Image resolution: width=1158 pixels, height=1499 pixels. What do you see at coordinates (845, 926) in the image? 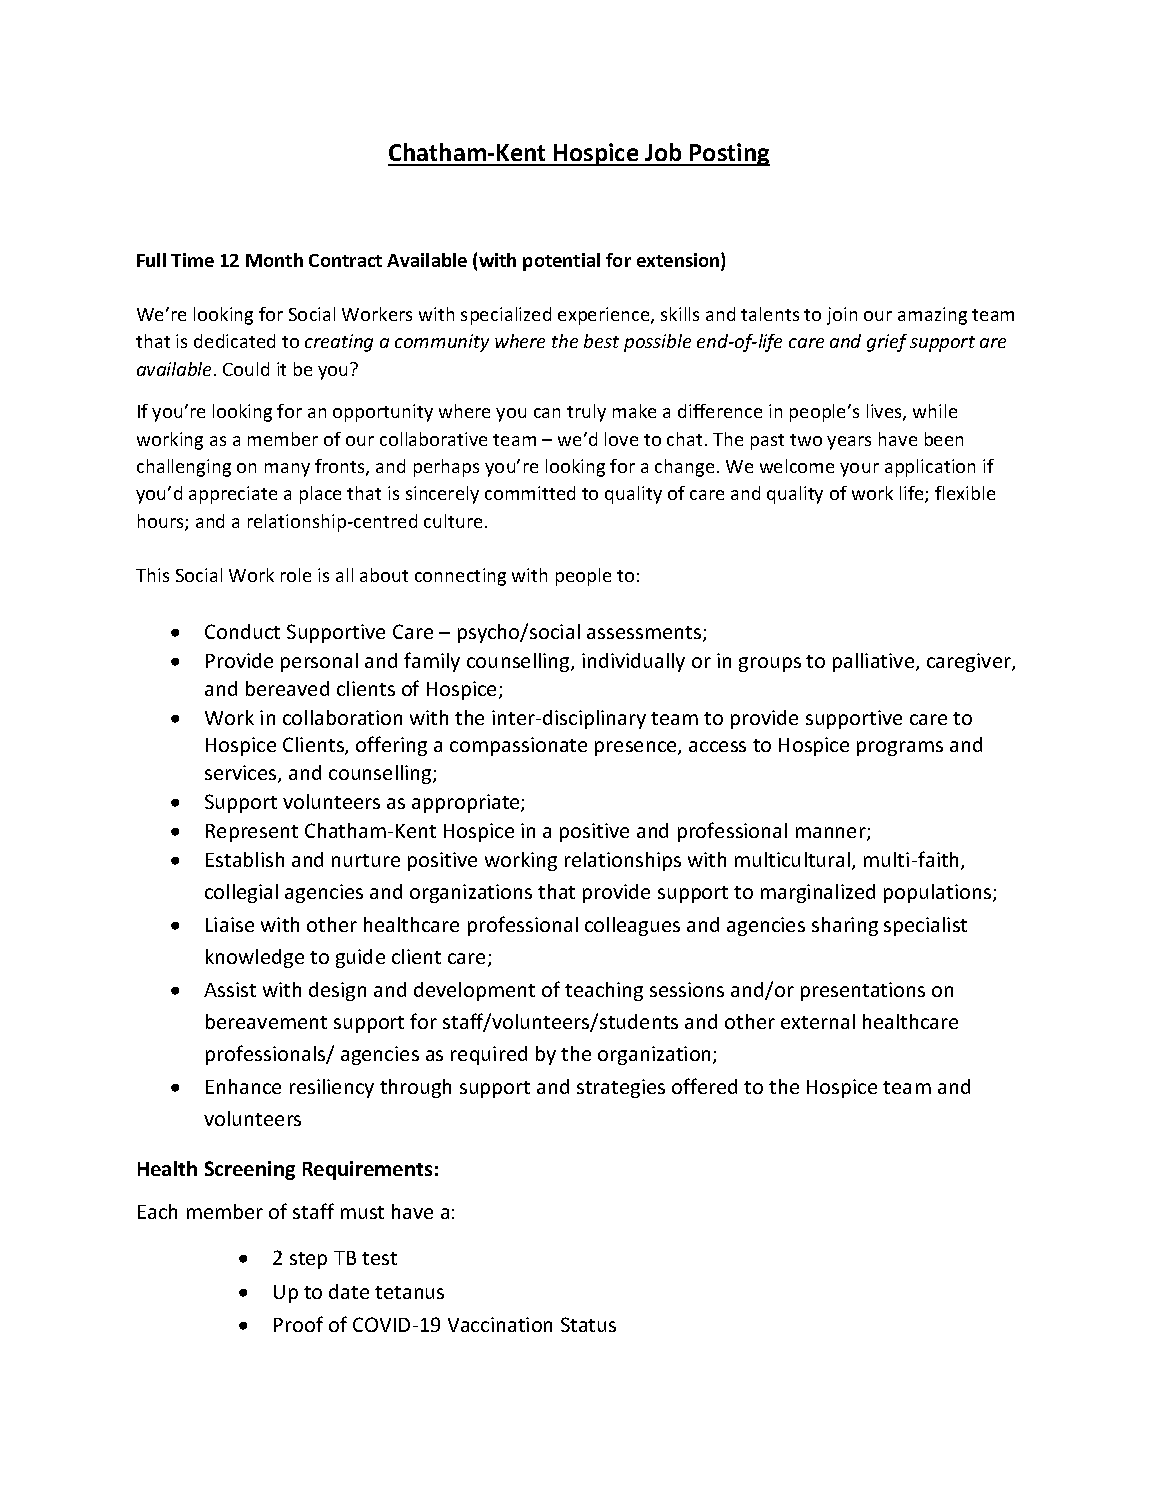
I see `sharing` at bounding box center [845, 926].
